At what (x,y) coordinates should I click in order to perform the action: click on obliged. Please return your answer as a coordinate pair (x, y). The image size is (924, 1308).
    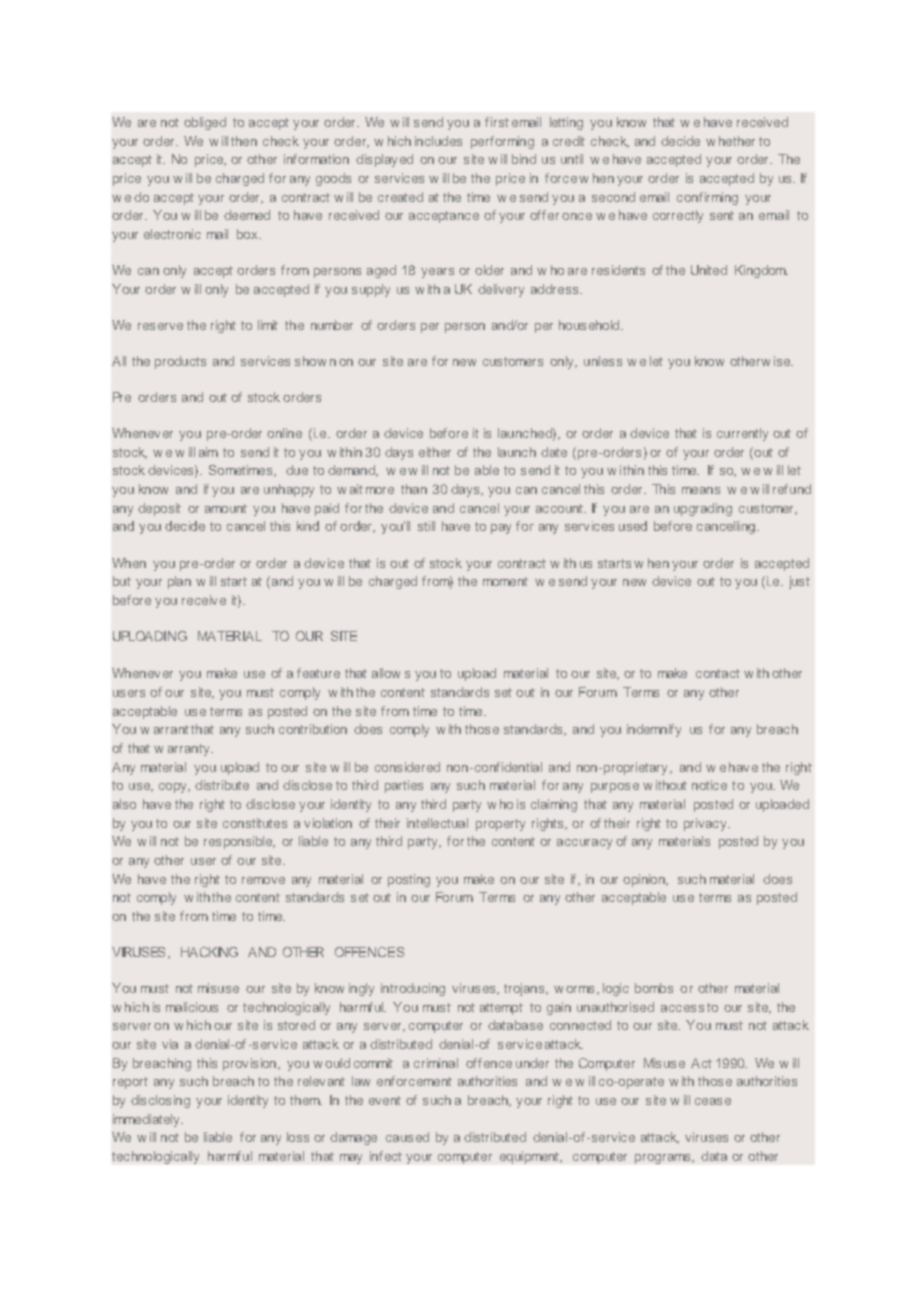
    Looking at the image, I should click on (205, 123).
